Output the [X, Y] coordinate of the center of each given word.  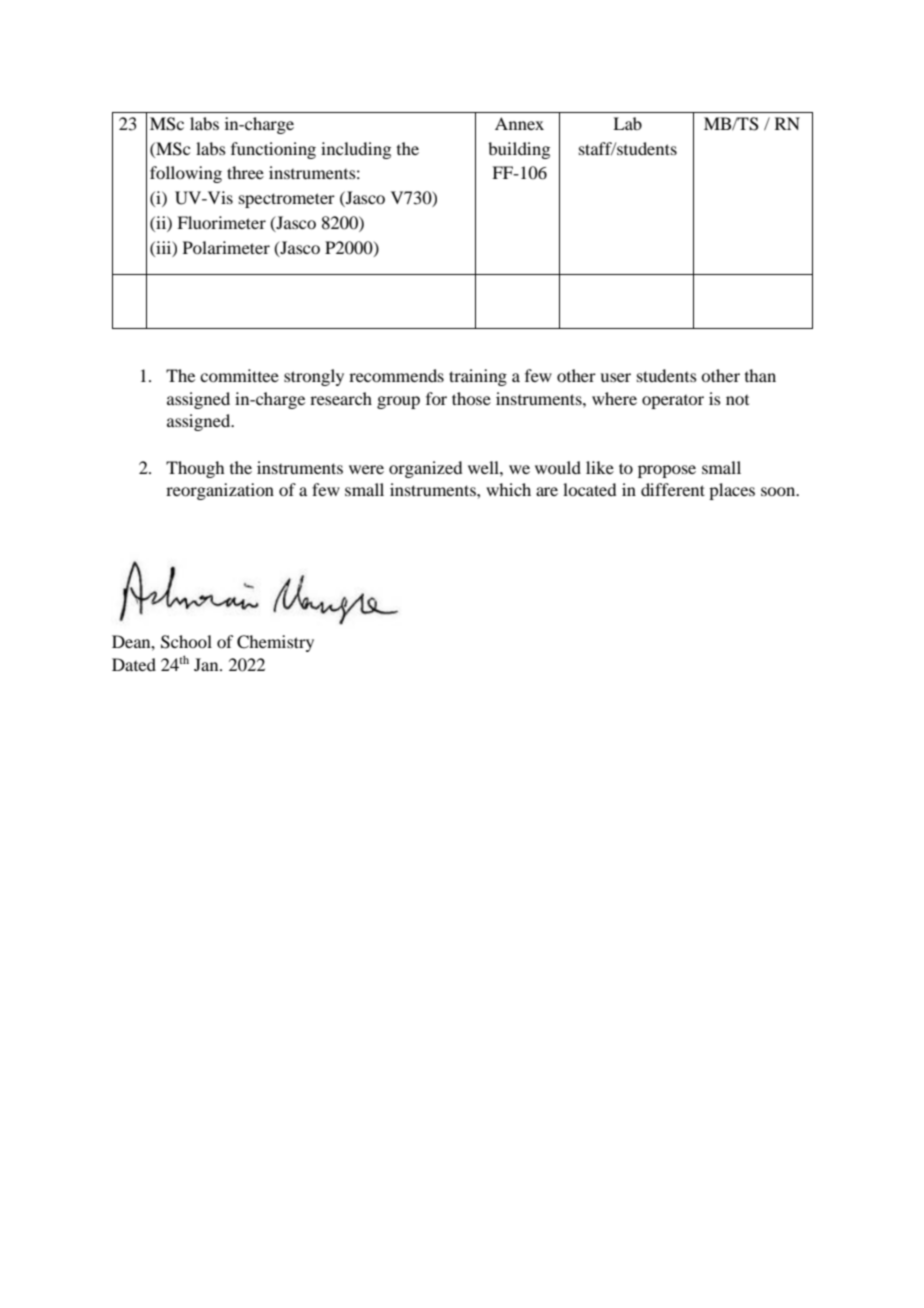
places [732, 491]
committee [239, 375]
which [508, 489]
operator [673, 402]
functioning [273, 150]
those [471, 398]
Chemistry [275, 643]
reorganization [220, 491]
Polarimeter [226, 247]
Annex [519, 123]
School [186, 642]
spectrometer [287, 200]
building [519, 150]
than [760, 375]
